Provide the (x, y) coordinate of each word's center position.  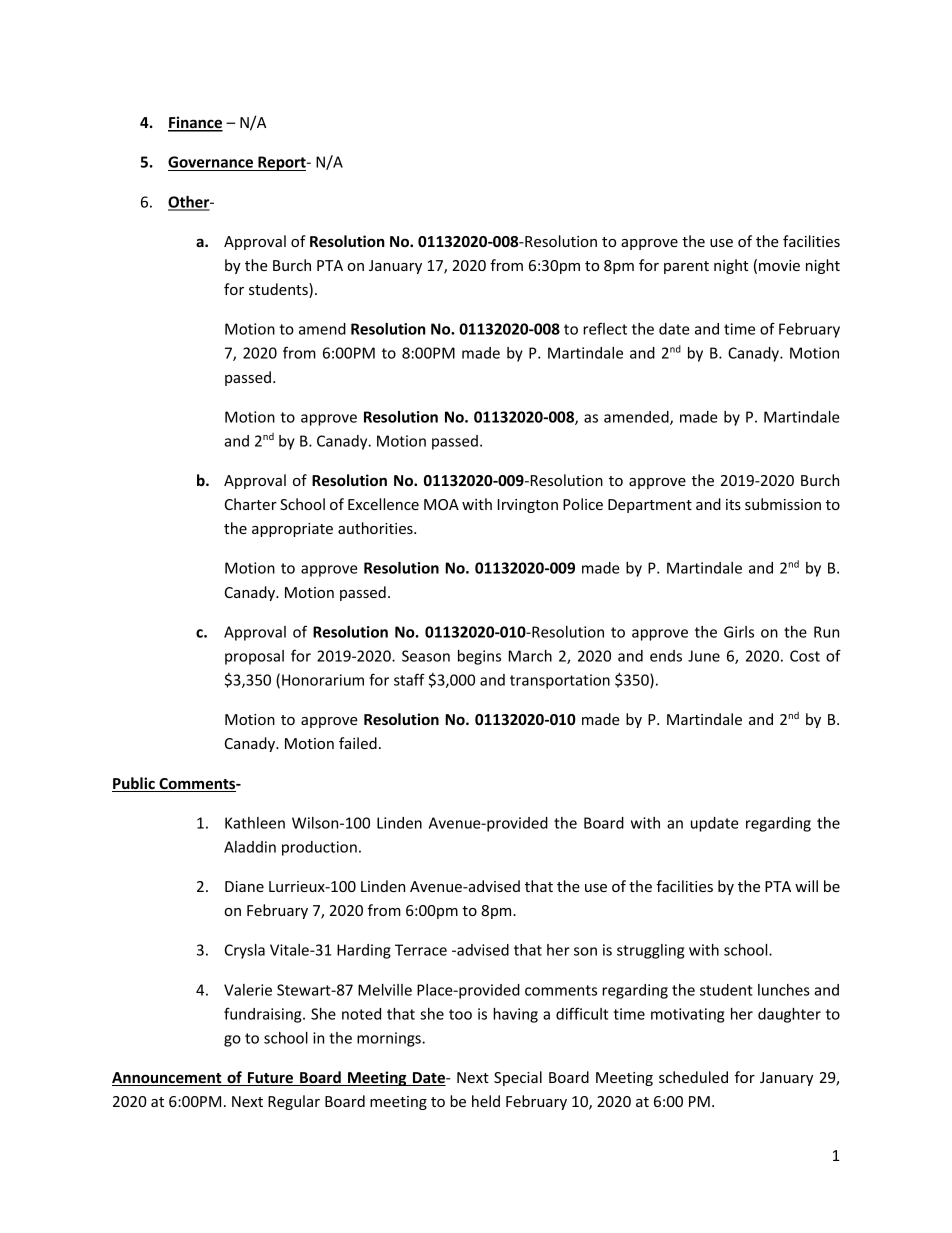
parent (686, 267)
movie (779, 265)
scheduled (693, 1077)
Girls (739, 632)
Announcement (168, 1079)
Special (518, 1078)
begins (479, 657)
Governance (212, 163)
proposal (254, 657)
